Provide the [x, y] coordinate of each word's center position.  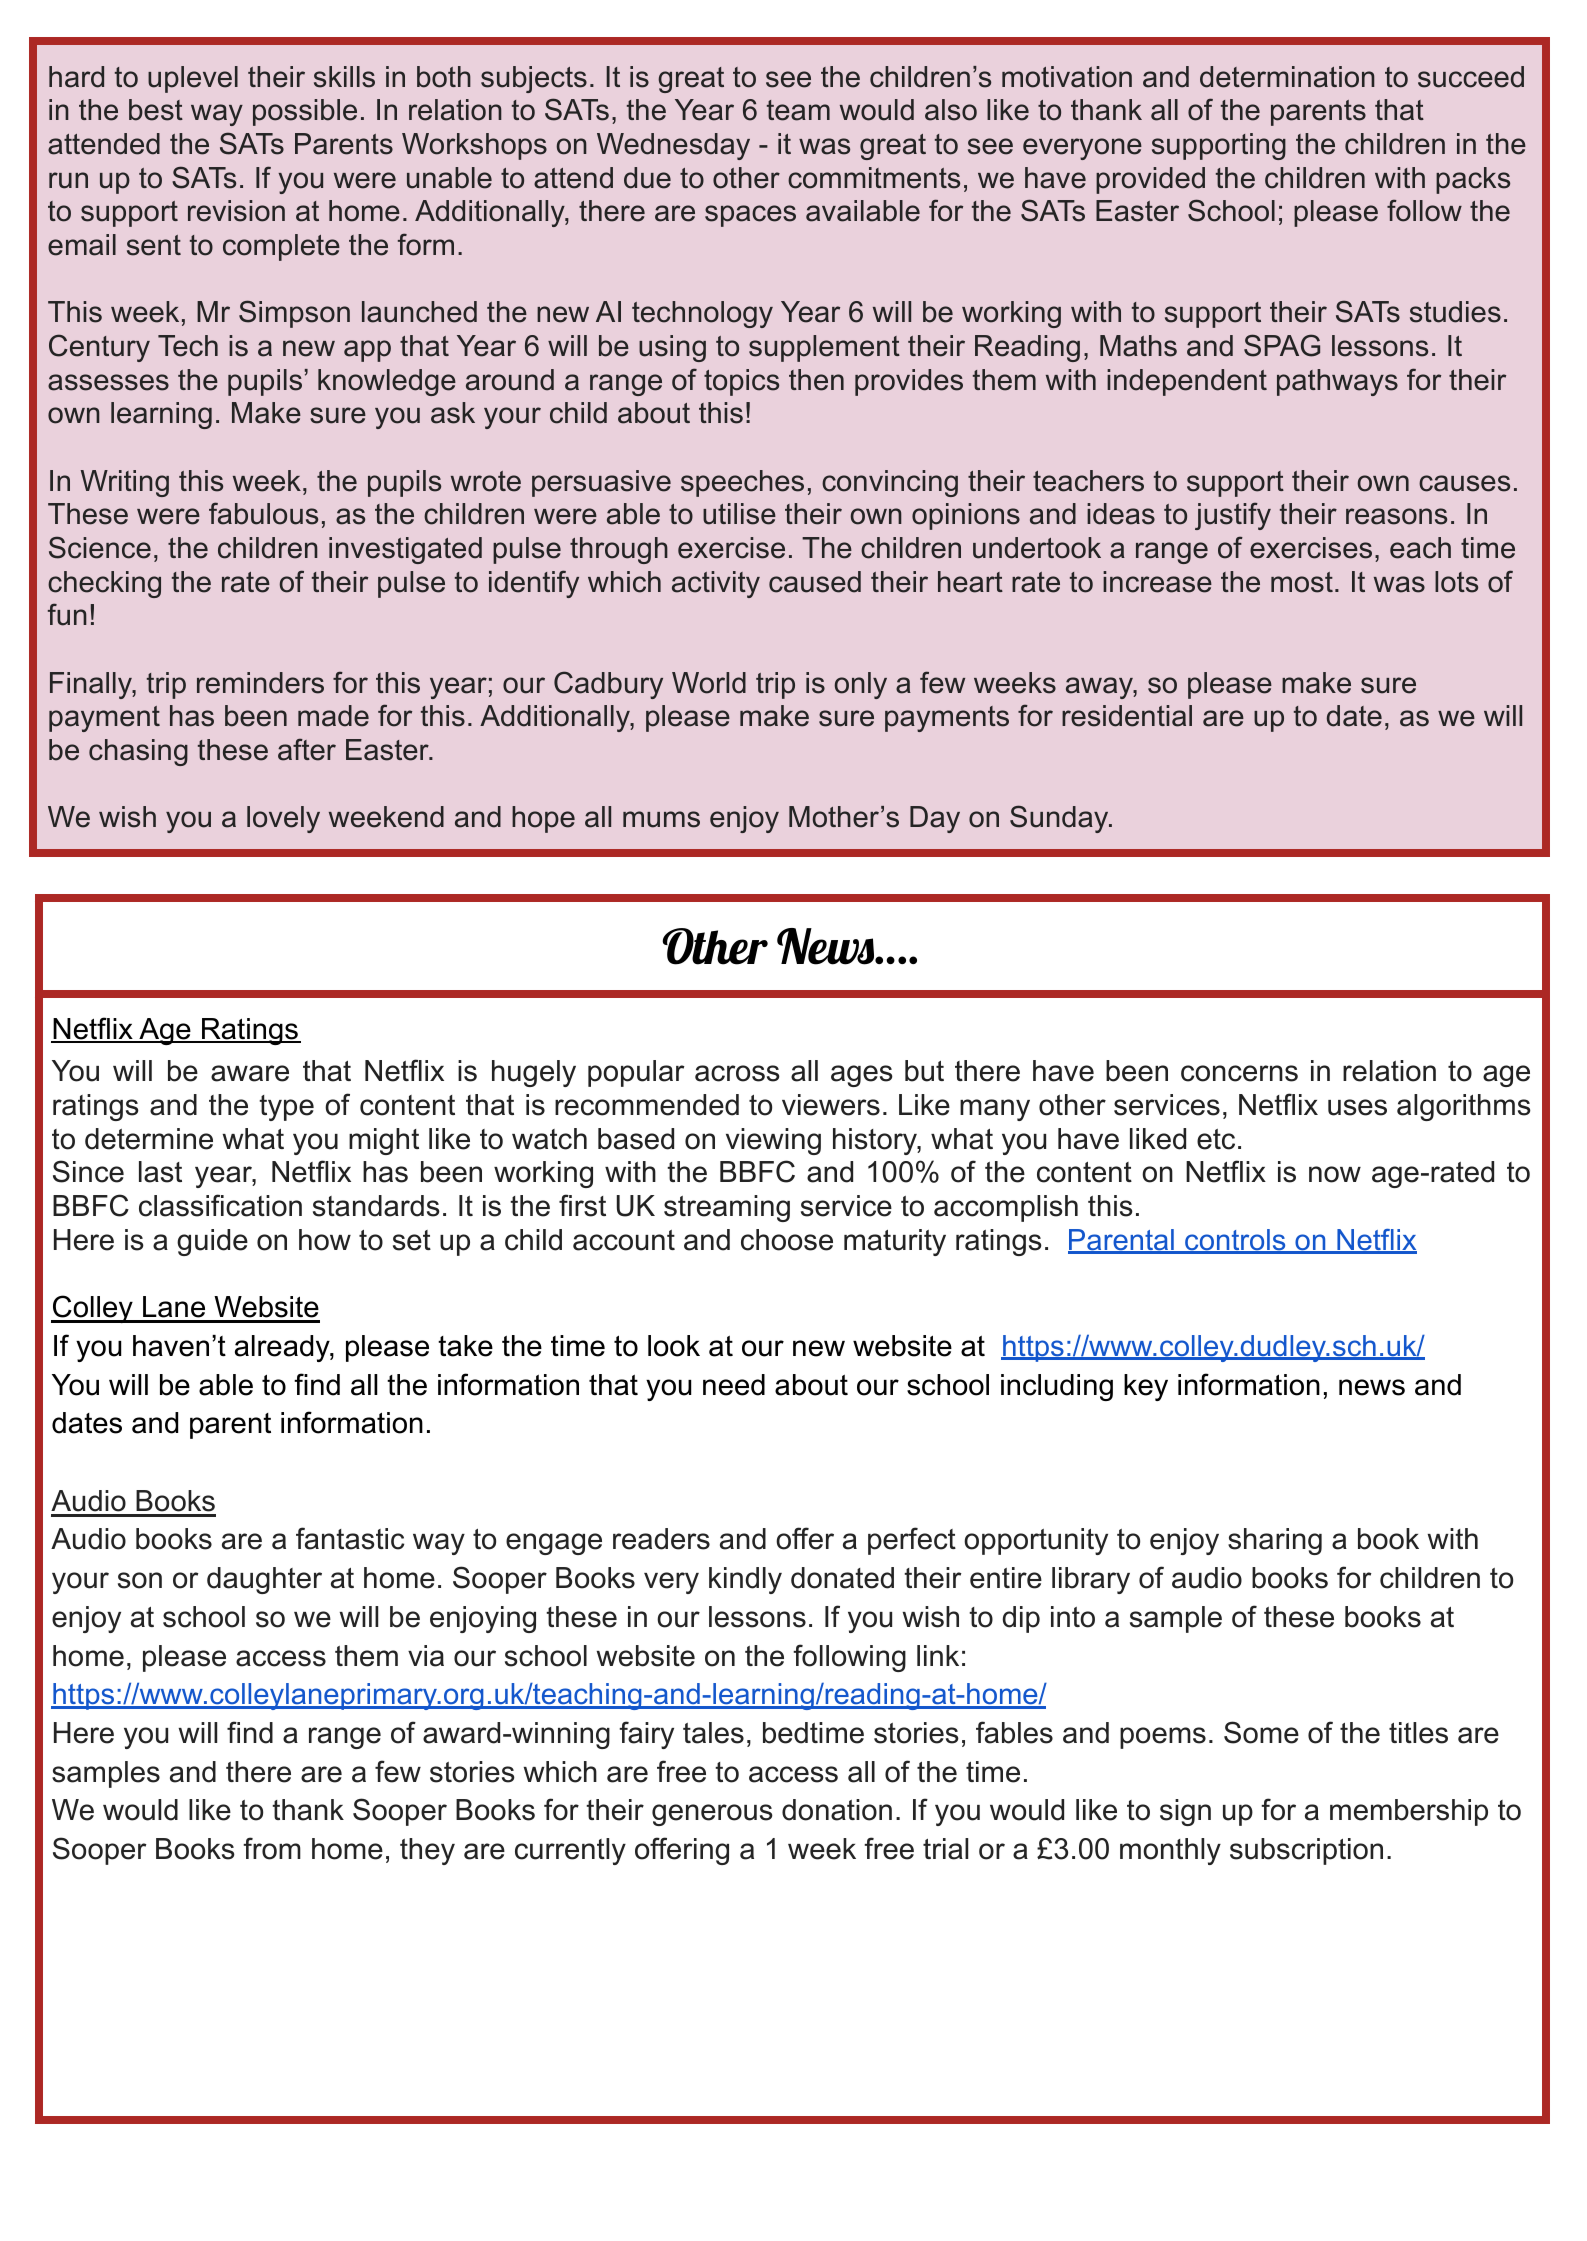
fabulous [263, 513]
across [737, 1073]
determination [1287, 77]
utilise [739, 514]
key [1146, 1387]
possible [305, 112]
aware [250, 1073]
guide [212, 1242]
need [734, 1385]
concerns [1239, 1073]
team [798, 110]
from [272, 1848]
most [1302, 582]
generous [712, 1815]
